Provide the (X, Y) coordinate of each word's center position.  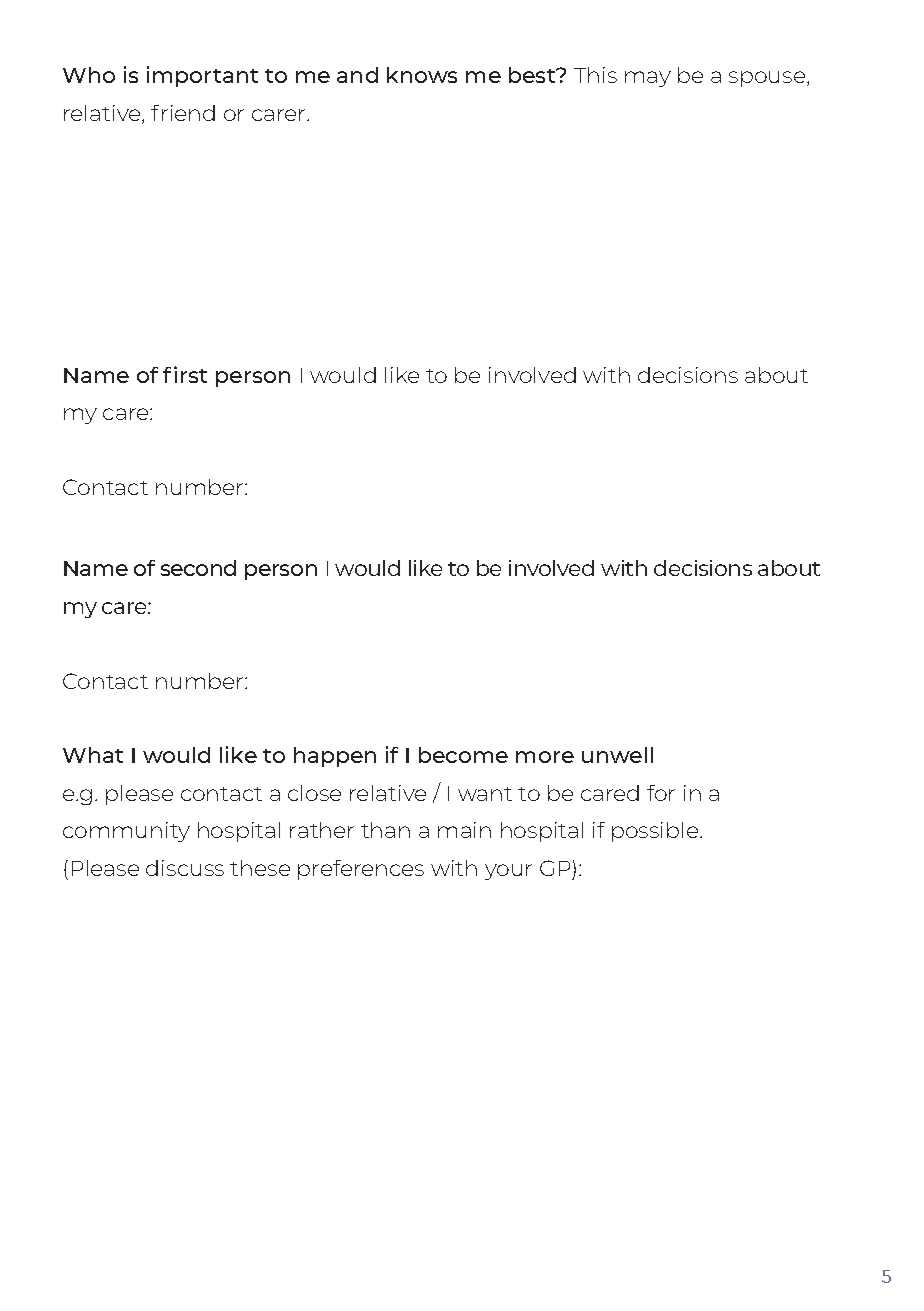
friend (183, 113)
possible (656, 832)
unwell (617, 755)
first (185, 374)
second (198, 568)
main (464, 830)
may (648, 79)
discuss (185, 868)
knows (422, 75)
